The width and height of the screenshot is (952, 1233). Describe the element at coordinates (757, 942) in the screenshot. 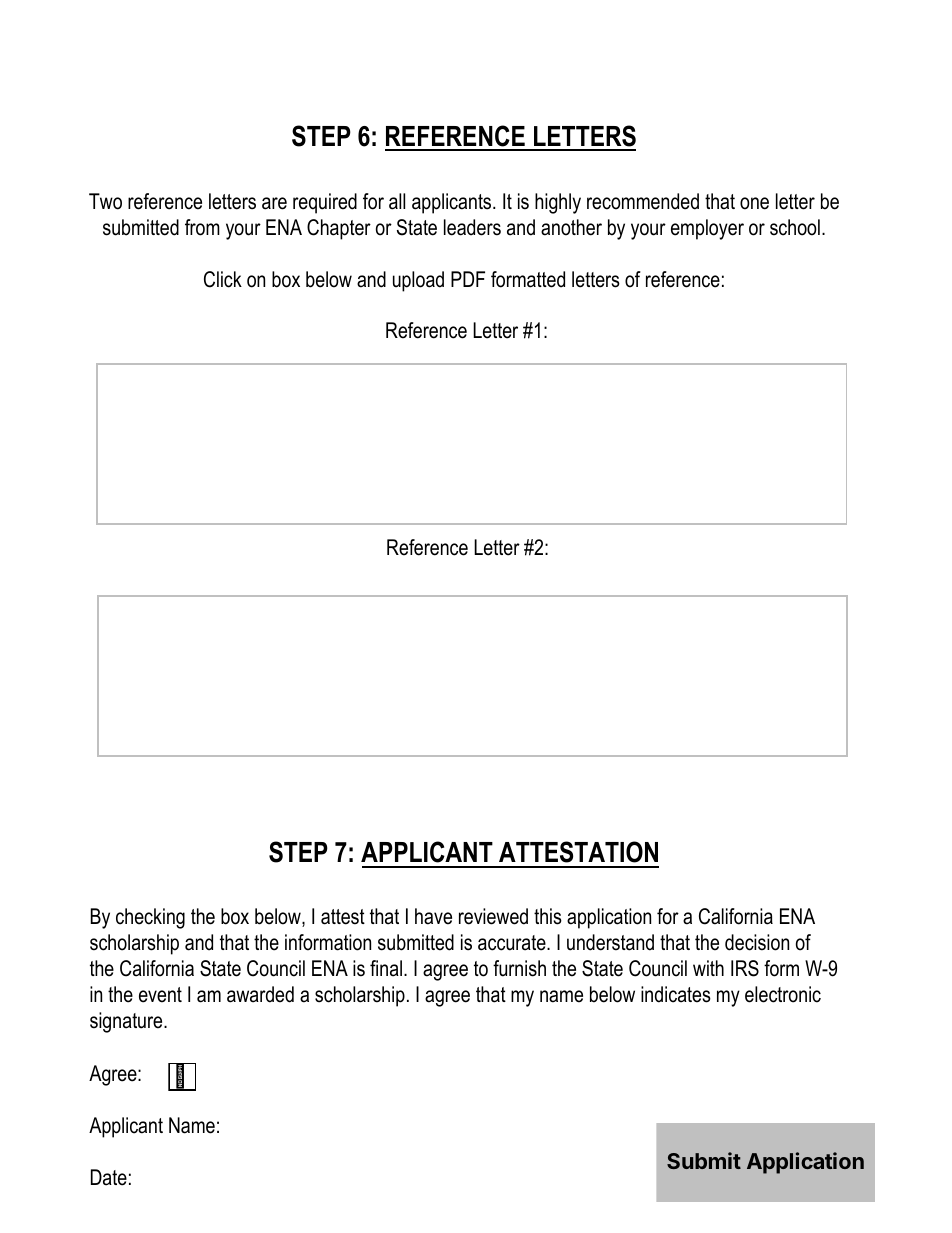

I see `decision` at that location.
